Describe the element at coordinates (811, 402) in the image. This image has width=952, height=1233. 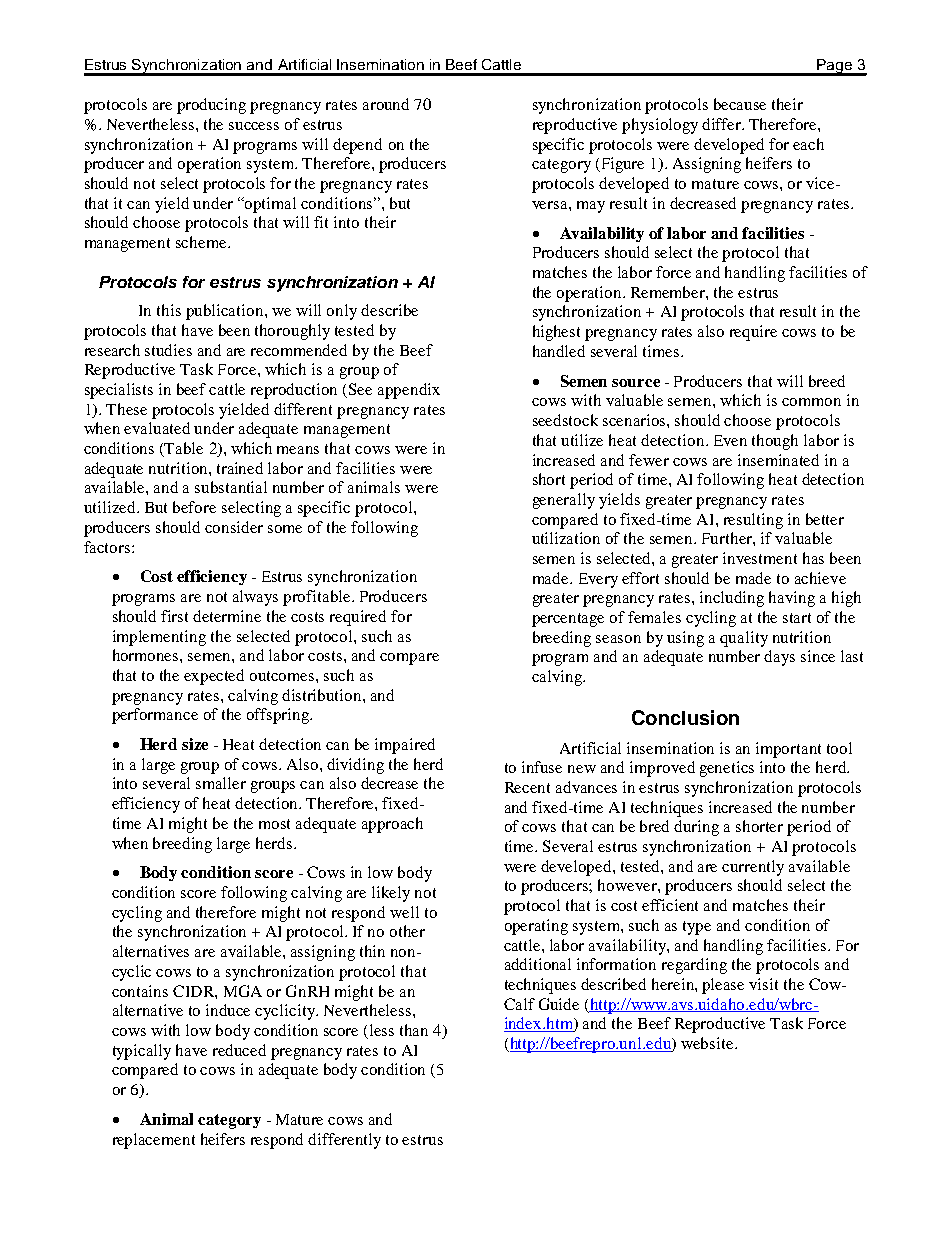
I see `common` at that location.
